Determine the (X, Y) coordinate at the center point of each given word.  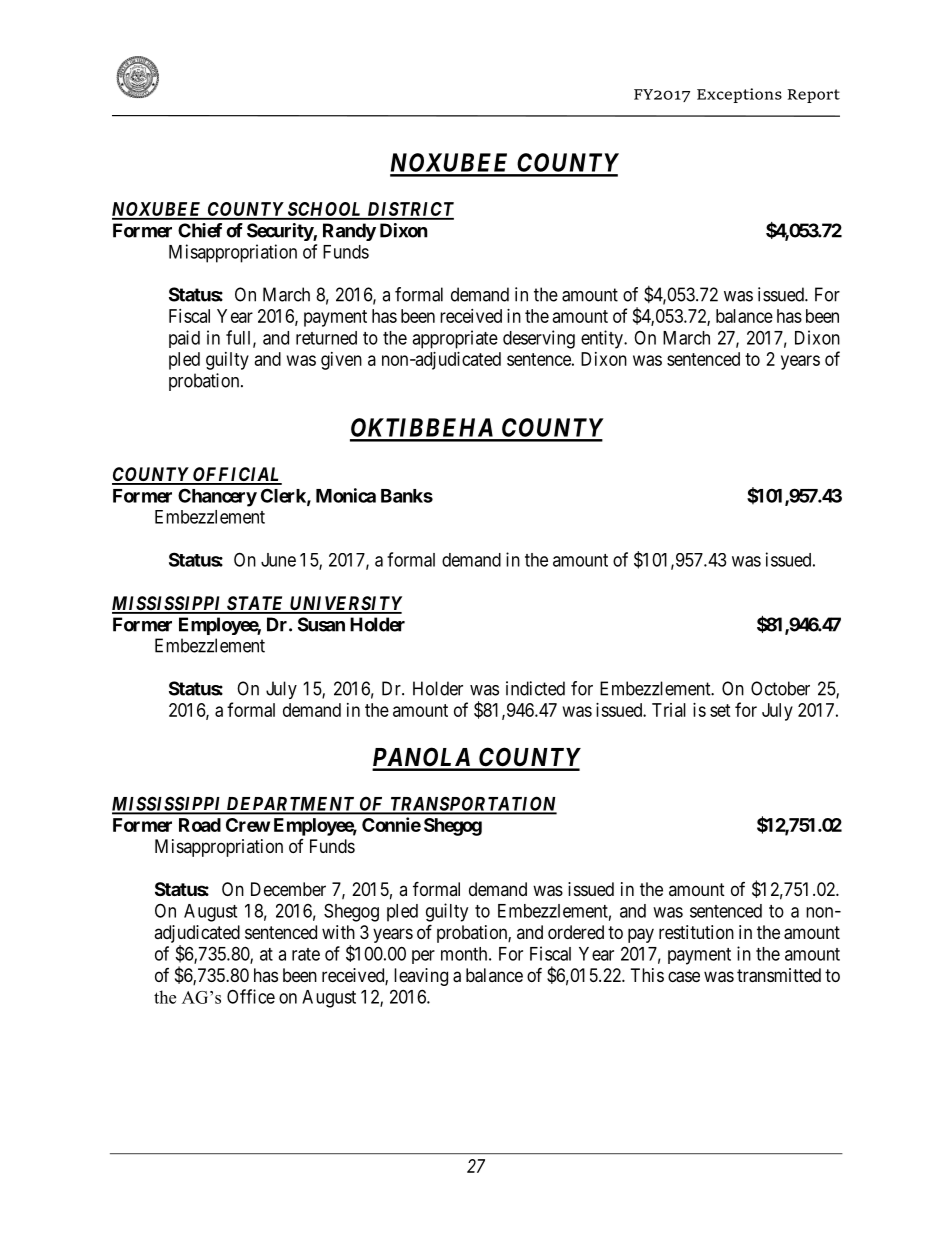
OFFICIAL (236, 475)
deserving (539, 339)
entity (603, 339)
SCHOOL (325, 210)
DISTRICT (409, 210)
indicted (535, 688)
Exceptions (739, 95)
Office (251, 996)
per (423, 957)
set (720, 710)
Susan (321, 624)
